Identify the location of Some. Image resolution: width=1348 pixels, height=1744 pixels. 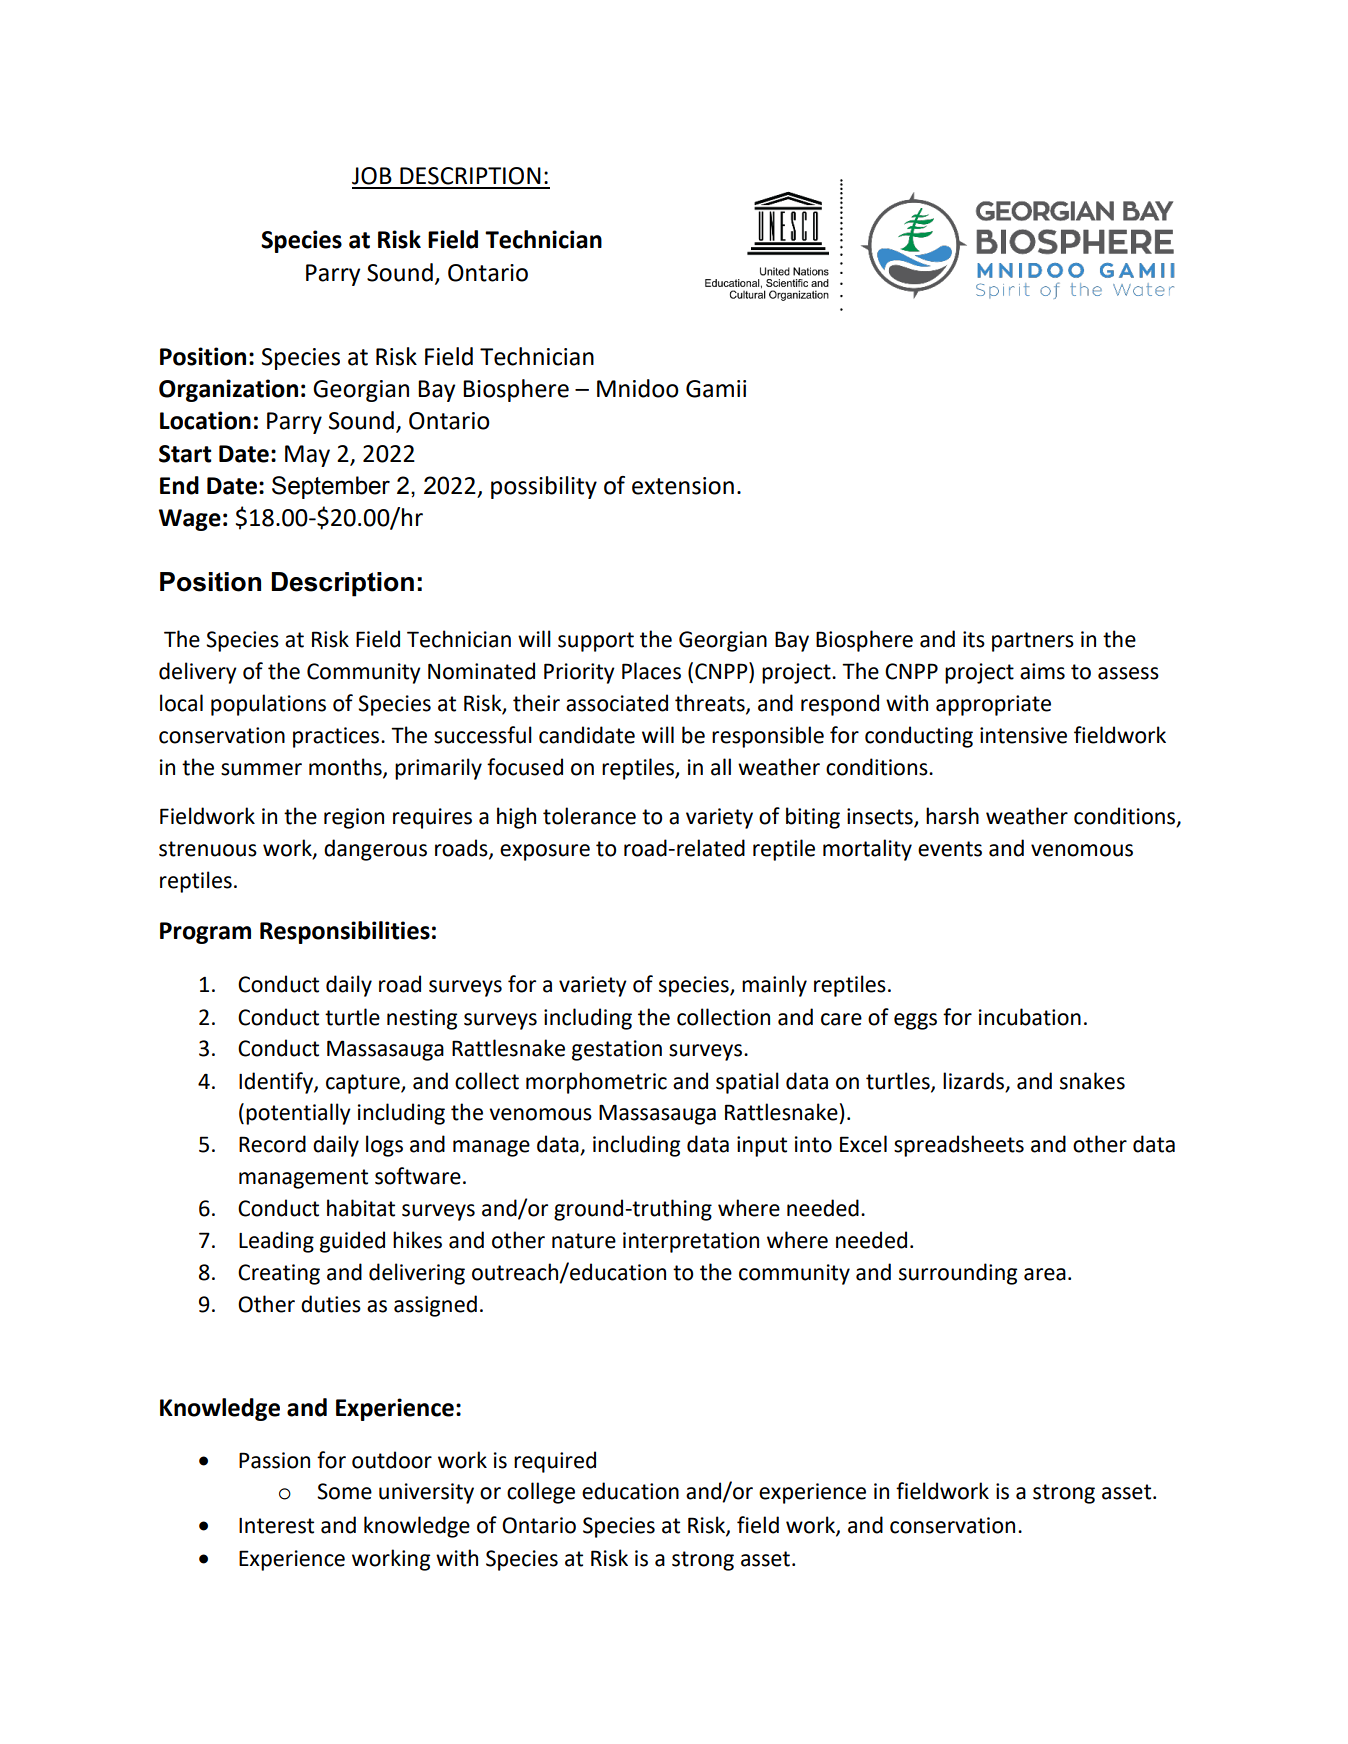
(344, 1491).
